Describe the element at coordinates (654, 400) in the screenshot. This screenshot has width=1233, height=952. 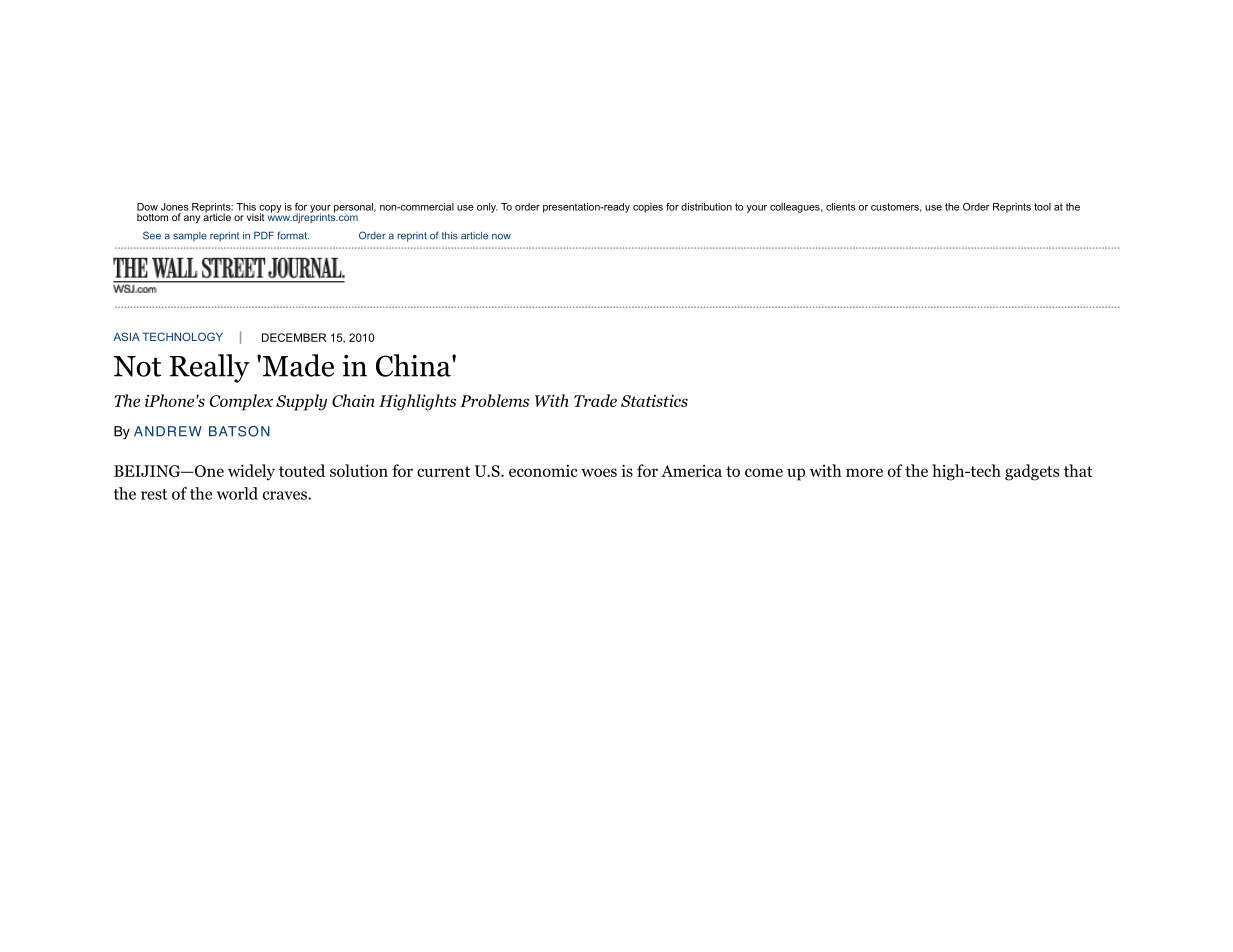
I see `Statistics` at that location.
